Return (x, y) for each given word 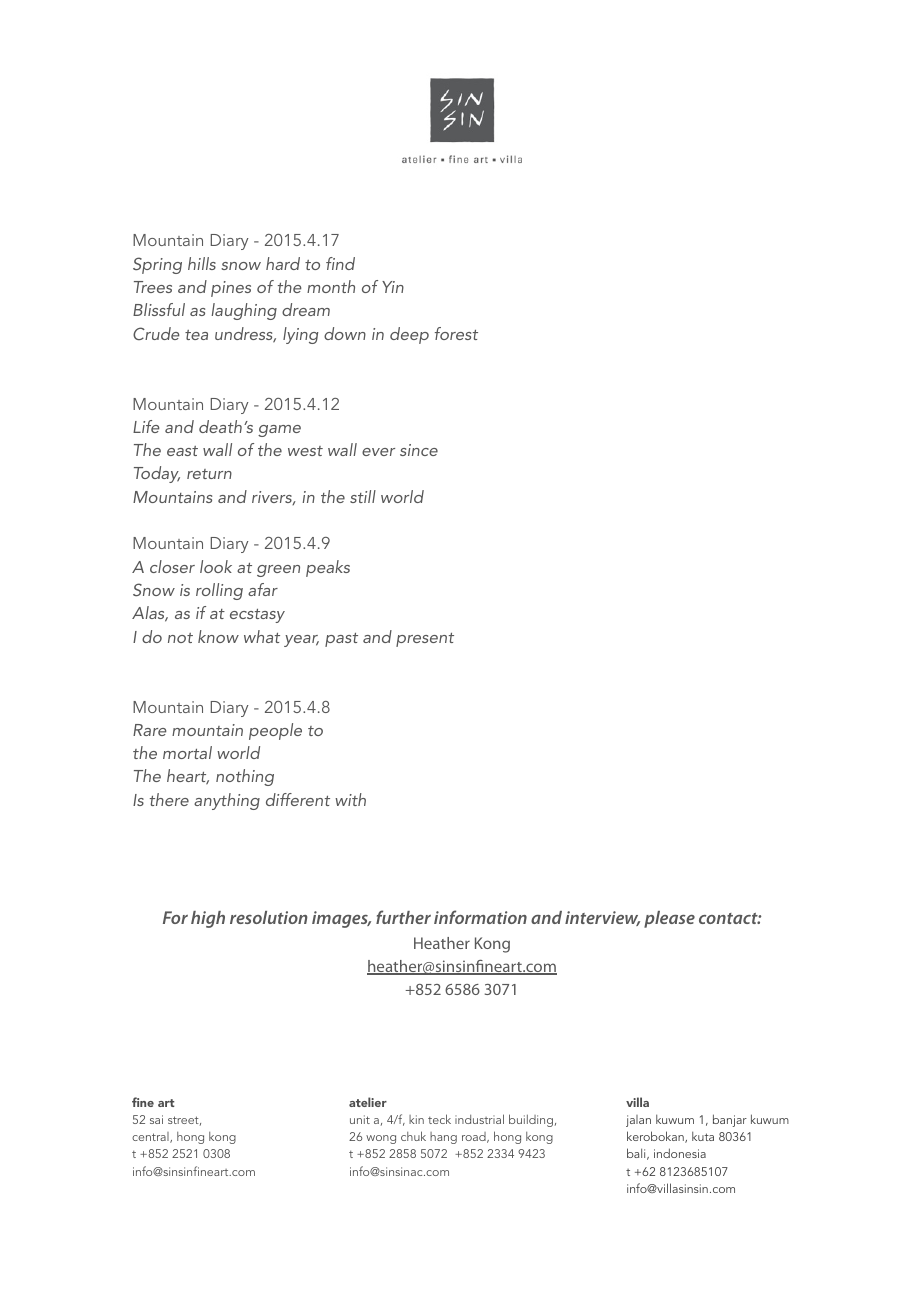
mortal (187, 752)
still (363, 496)
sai (156, 1119)
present (425, 640)
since (419, 450)
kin (416, 1119)
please (669, 919)
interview (602, 918)
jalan (638, 1121)
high (208, 919)
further (403, 917)
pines (231, 289)
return (209, 474)
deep (409, 335)
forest (456, 333)
